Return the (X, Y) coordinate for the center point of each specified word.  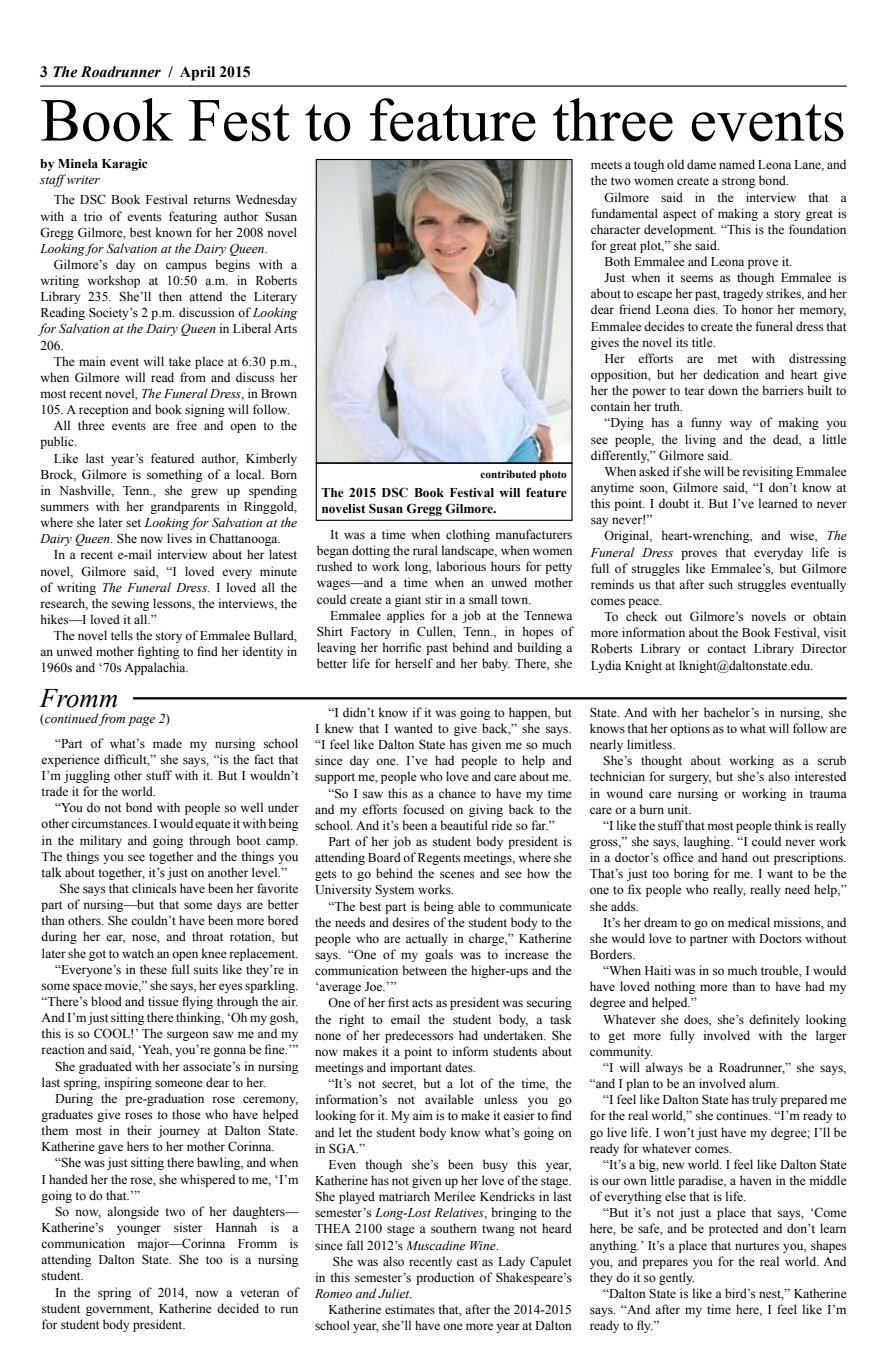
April (197, 73)
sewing (130, 604)
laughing (708, 842)
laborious (461, 566)
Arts (285, 328)
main (92, 361)
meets (606, 165)
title (703, 342)
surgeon (188, 1036)
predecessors (419, 1036)
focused (423, 809)
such (721, 584)
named (737, 164)
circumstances (110, 823)
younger (139, 1230)
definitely (774, 1020)
